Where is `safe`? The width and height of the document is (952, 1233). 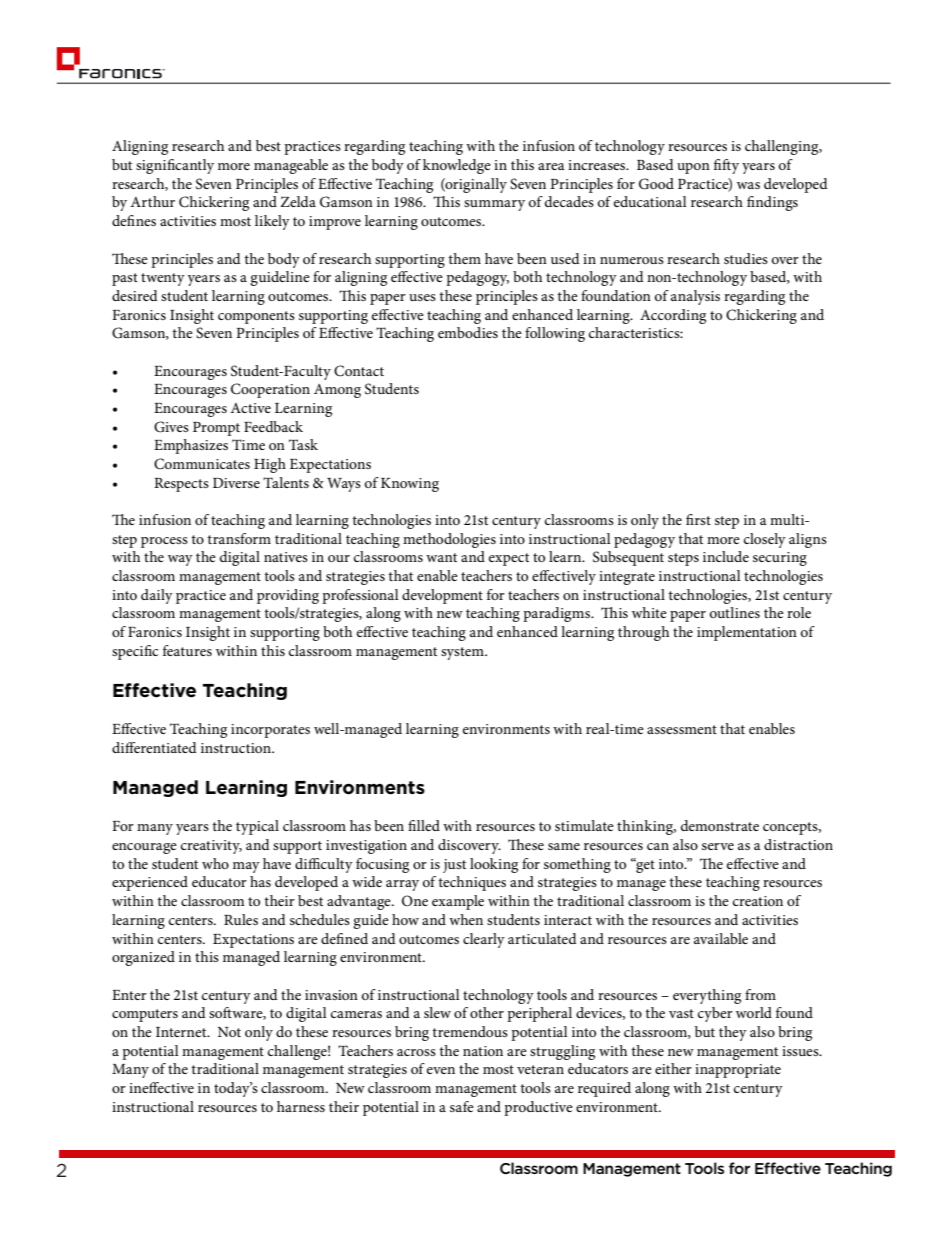 safe is located at coordinates (462, 1106).
